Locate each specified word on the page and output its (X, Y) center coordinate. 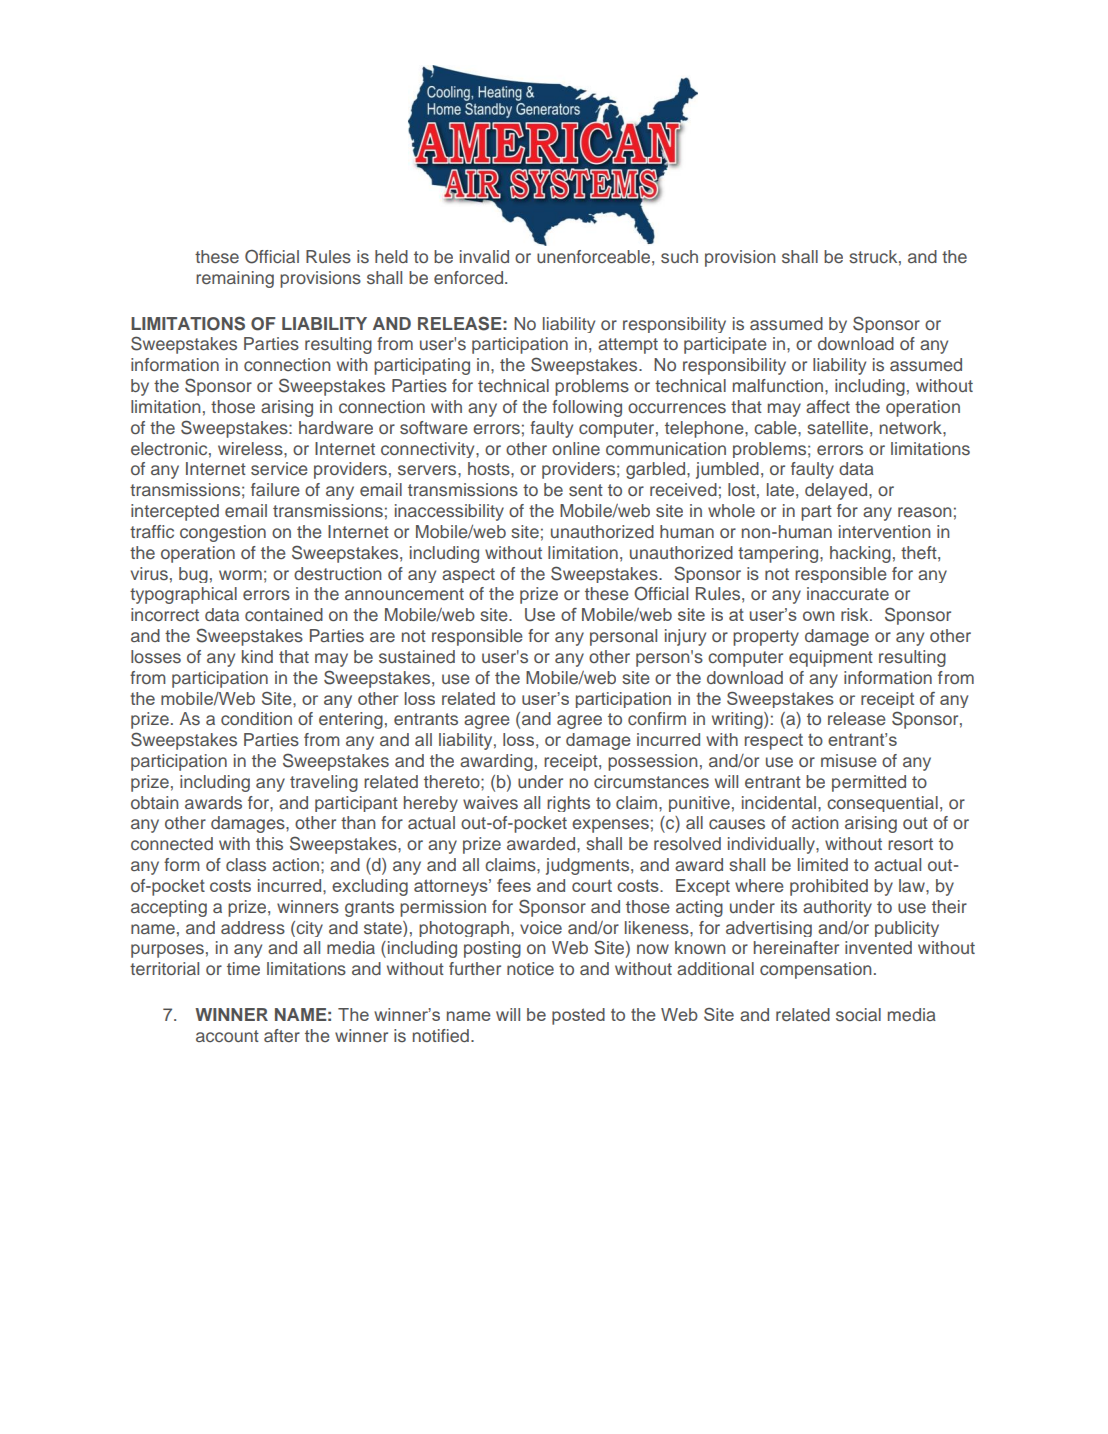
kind (257, 656)
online (576, 448)
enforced (470, 277)
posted (578, 1016)
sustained (417, 656)
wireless (251, 448)
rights (568, 804)
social (858, 1014)
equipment (831, 658)
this (269, 843)
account (227, 1036)
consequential (882, 804)
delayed (837, 491)
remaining (235, 279)
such (679, 256)
